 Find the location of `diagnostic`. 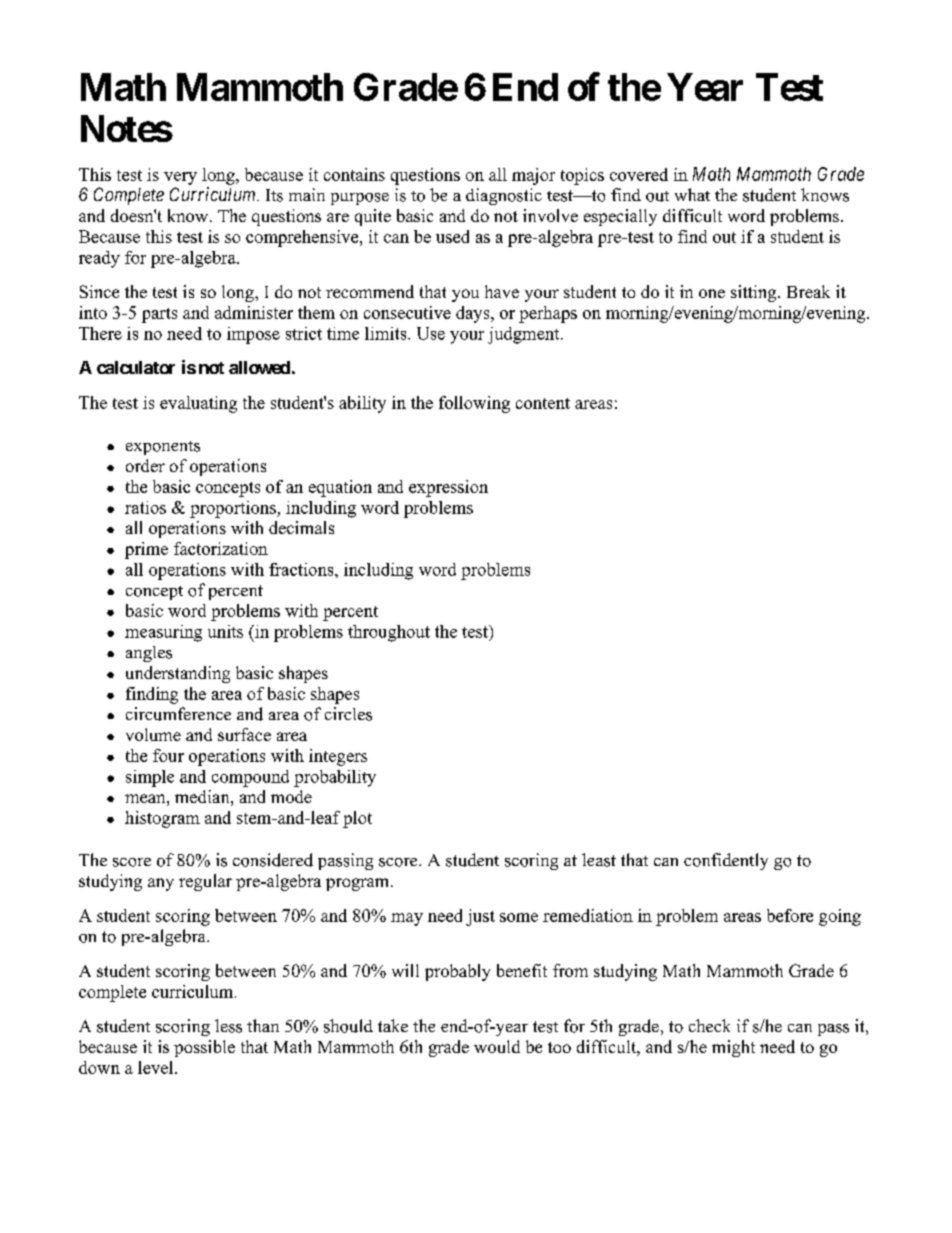

diagnostic is located at coordinates (504, 196).
